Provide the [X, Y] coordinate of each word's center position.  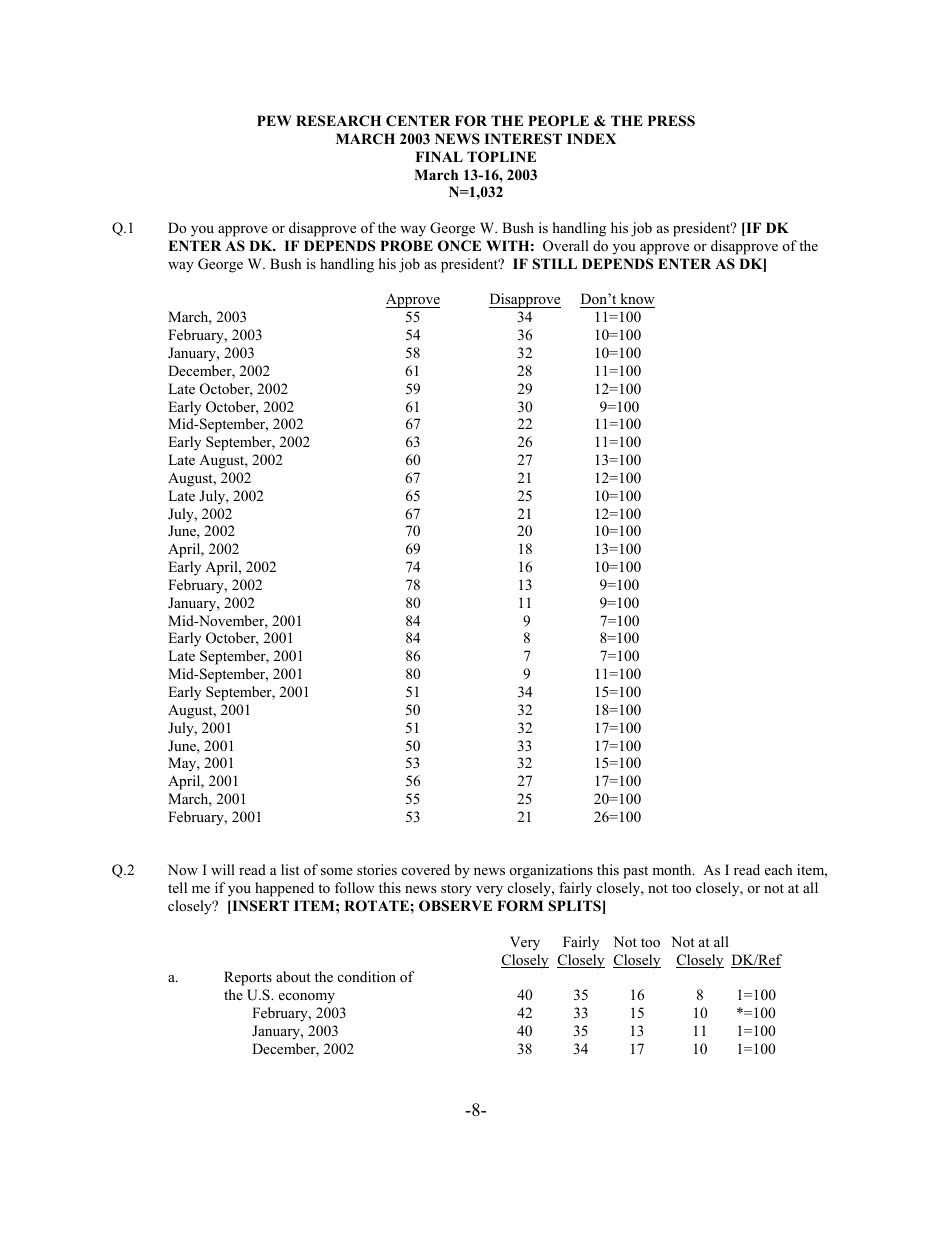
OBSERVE [455, 906]
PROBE [406, 246]
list [290, 869]
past [635, 872]
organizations [551, 871]
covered [426, 869]
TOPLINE [501, 157]
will [223, 869]
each [779, 869]
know [636, 300]
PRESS [671, 121]
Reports [248, 978]
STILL [554, 264]
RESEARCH [338, 121]
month [673, 869]
